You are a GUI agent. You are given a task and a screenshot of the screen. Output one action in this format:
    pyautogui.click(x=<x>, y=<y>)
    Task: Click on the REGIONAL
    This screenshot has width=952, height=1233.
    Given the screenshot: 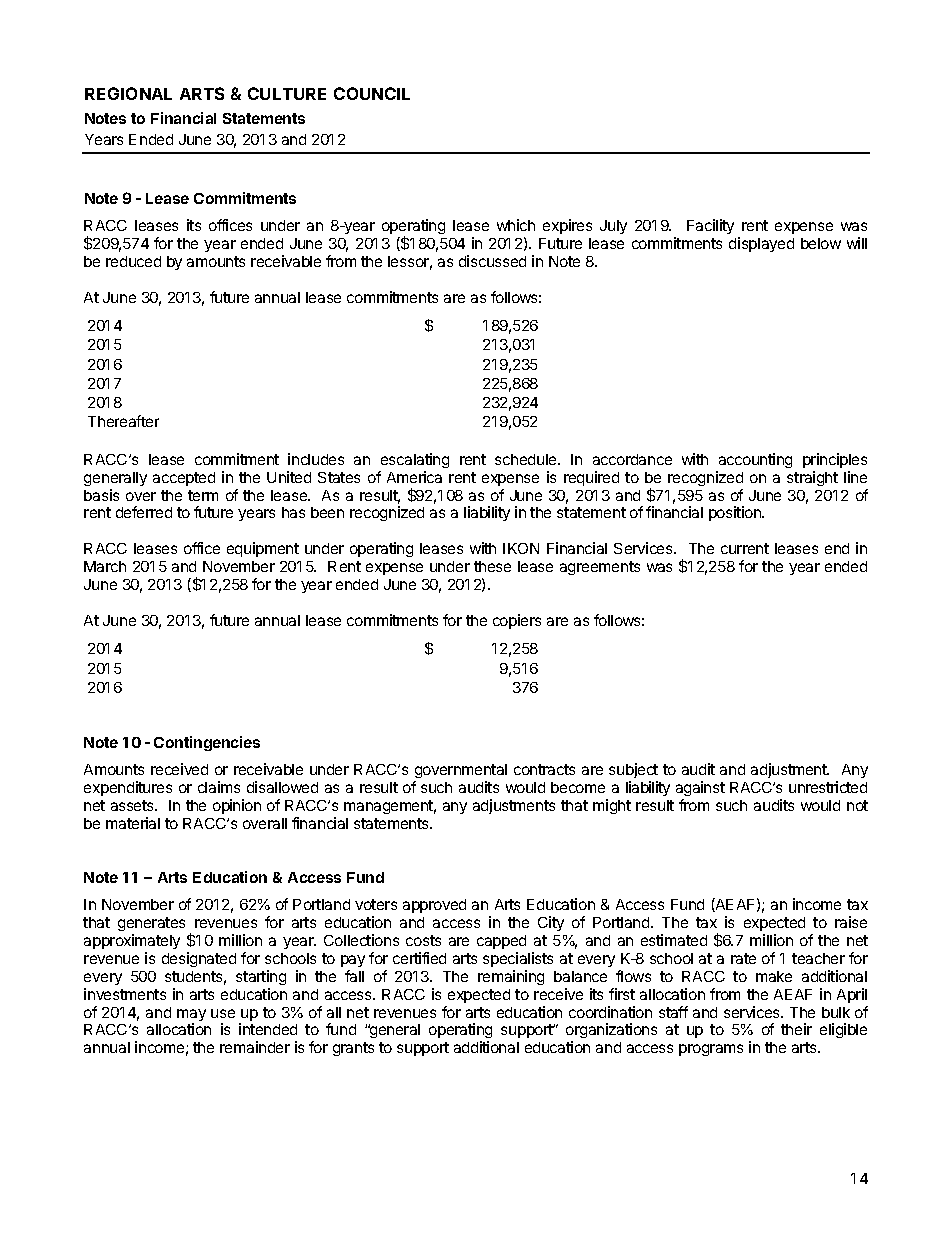 What is the action you would take?
    pyautogui.click(x=128, y=93)
